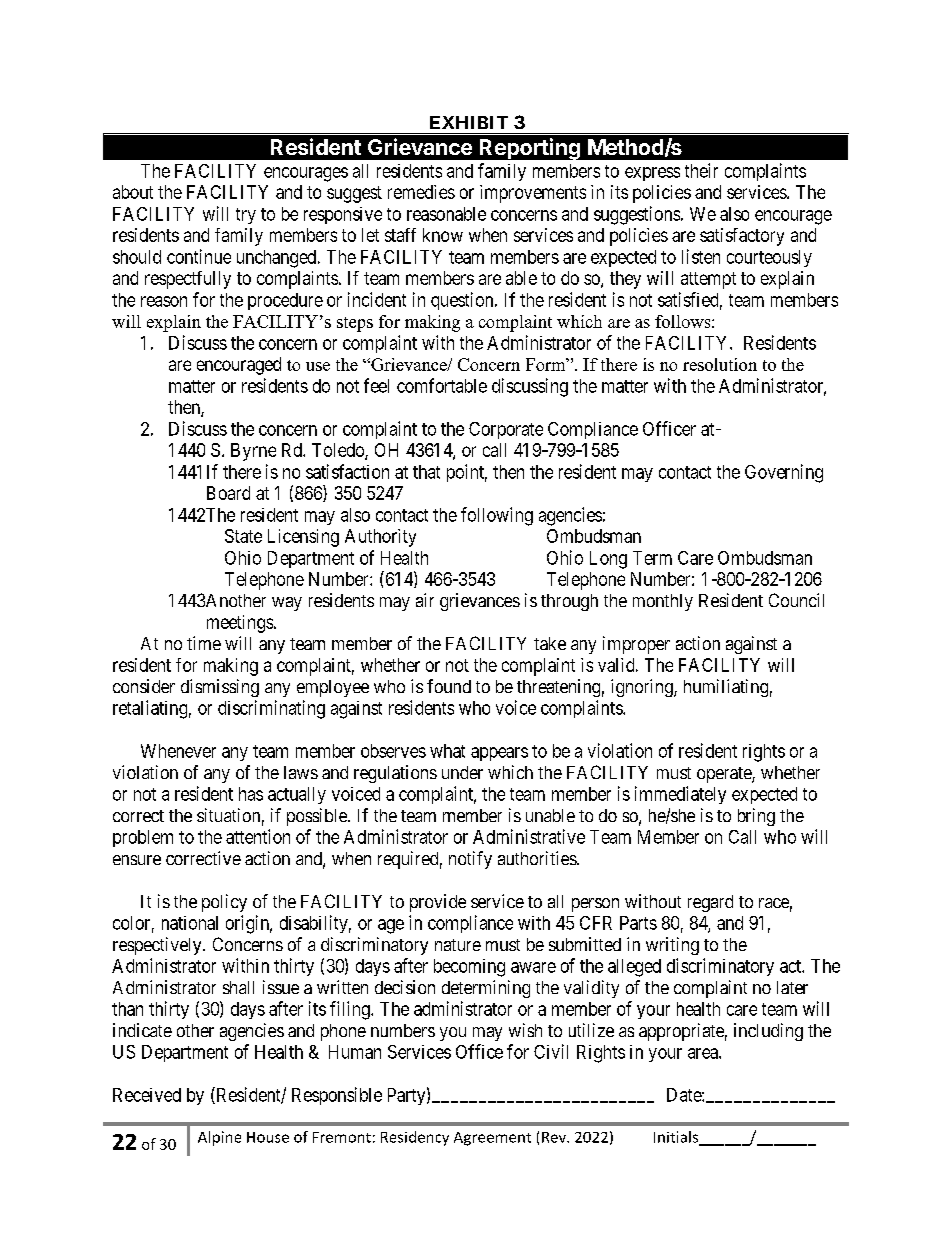 This screenshot has height=1233, width=952. I want to click on their, so click(701, 170).
